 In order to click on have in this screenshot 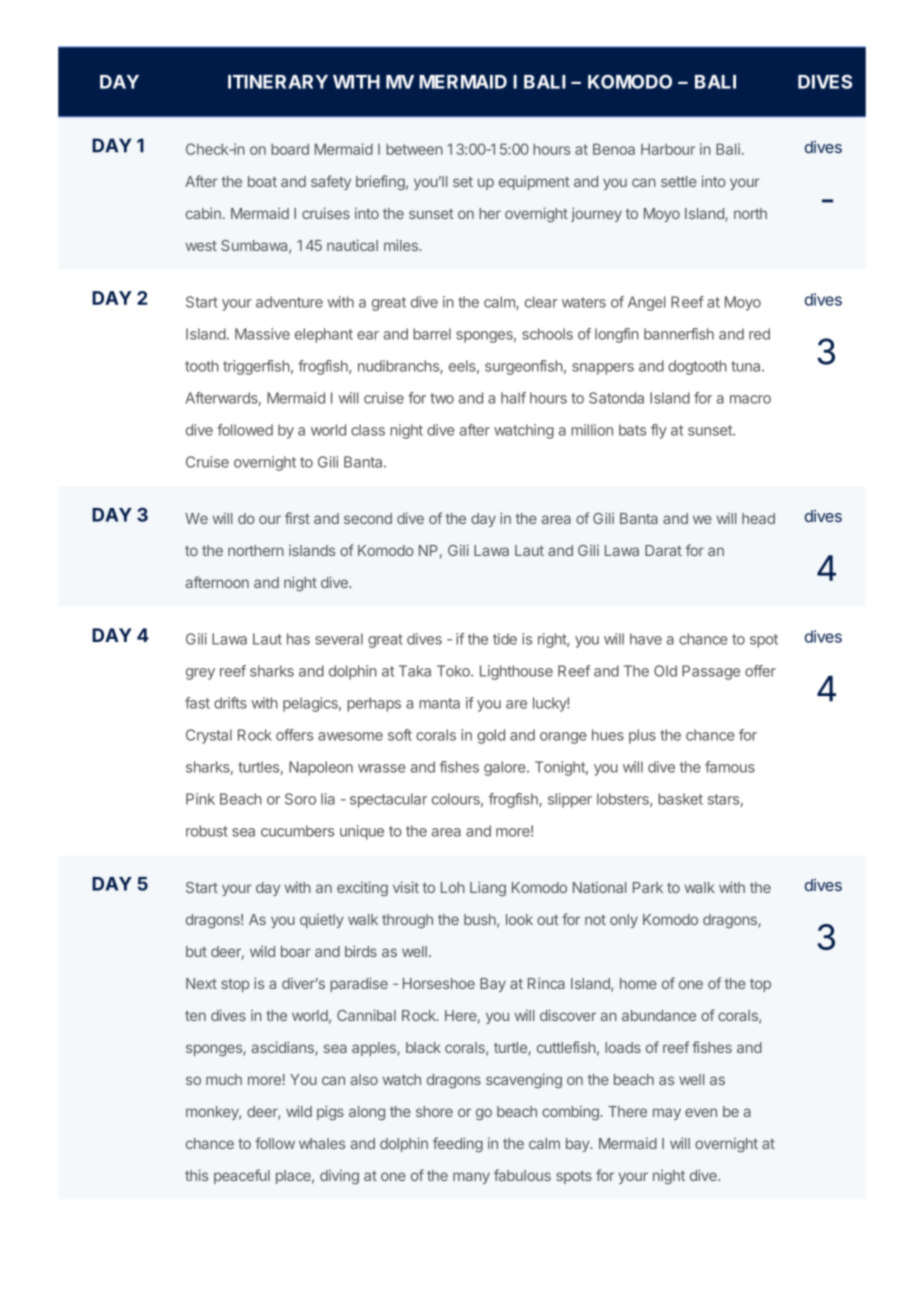, I will do `click(646, 639)`.
